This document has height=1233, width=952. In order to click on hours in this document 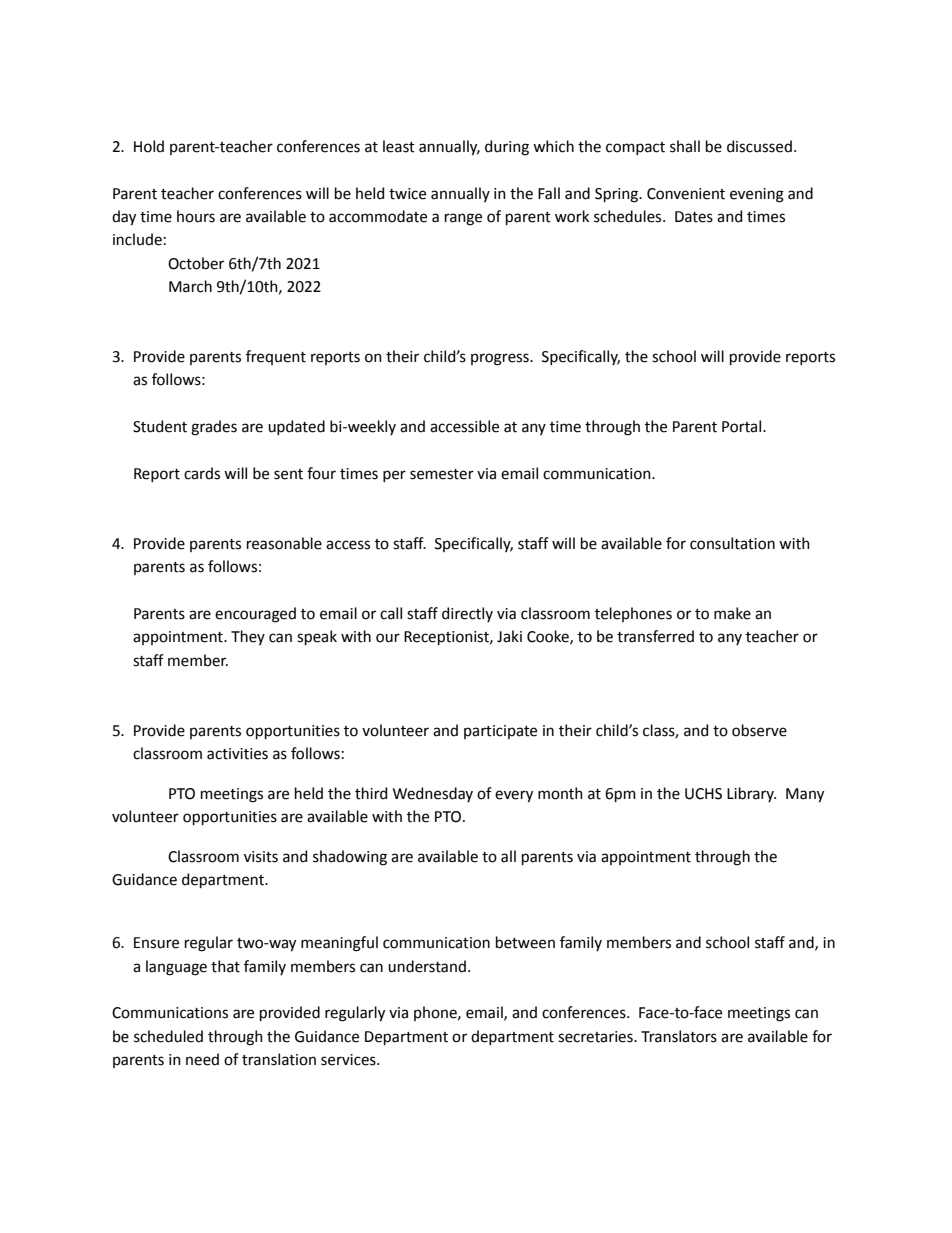, I will do `click(196, 216)`.
